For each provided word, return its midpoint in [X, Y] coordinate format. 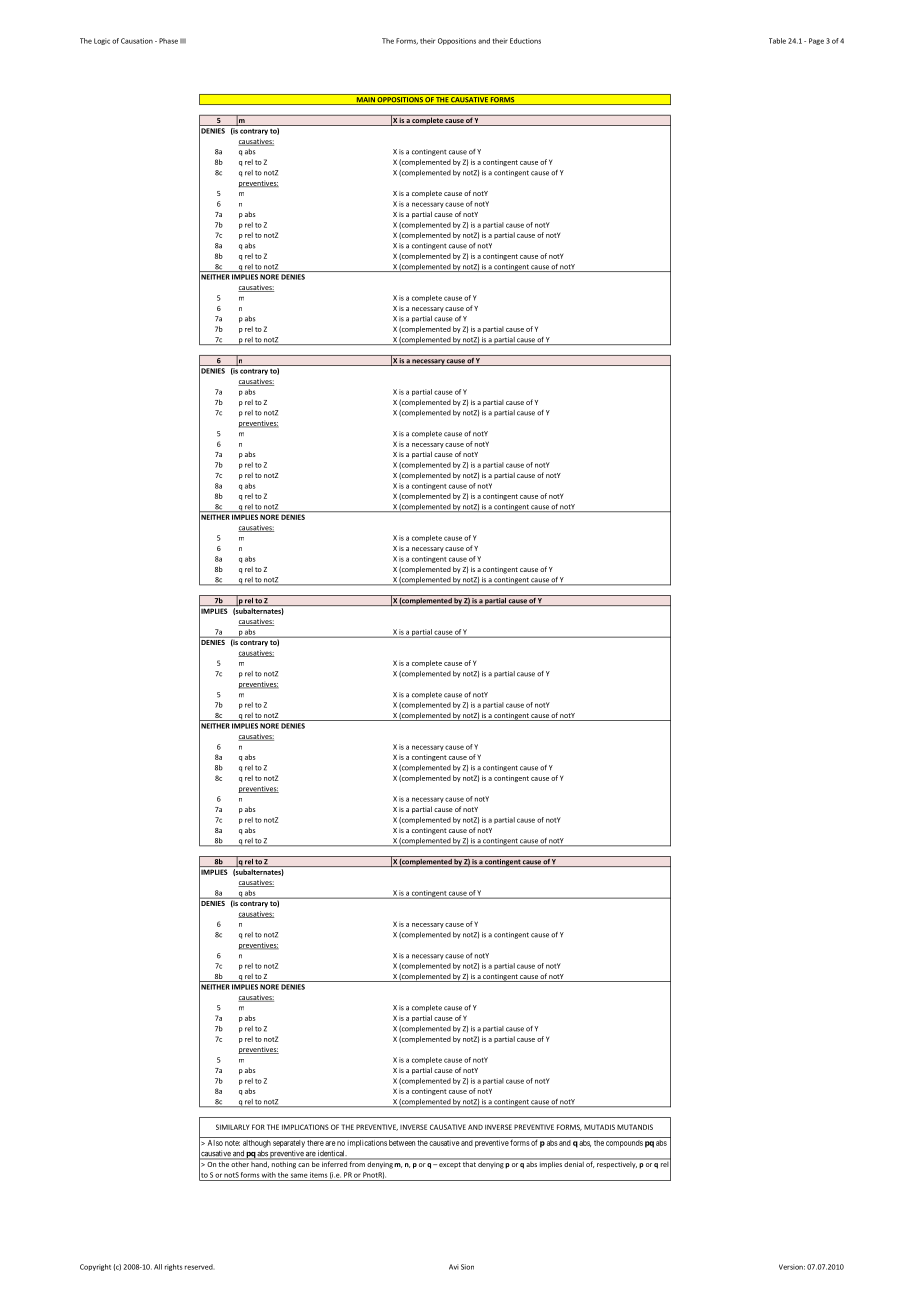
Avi [454, 1267]
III [183, 40]
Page [816, 41]
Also [215, 1143]
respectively [616, 1164]
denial [574, 1163]
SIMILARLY [232, 1127]
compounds [624, 1144]
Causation [137, 41]
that [469, 1163]
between [402, 1143]
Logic [102, 41]
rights [174, 1267]
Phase [168, 41]
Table [777, 41]
